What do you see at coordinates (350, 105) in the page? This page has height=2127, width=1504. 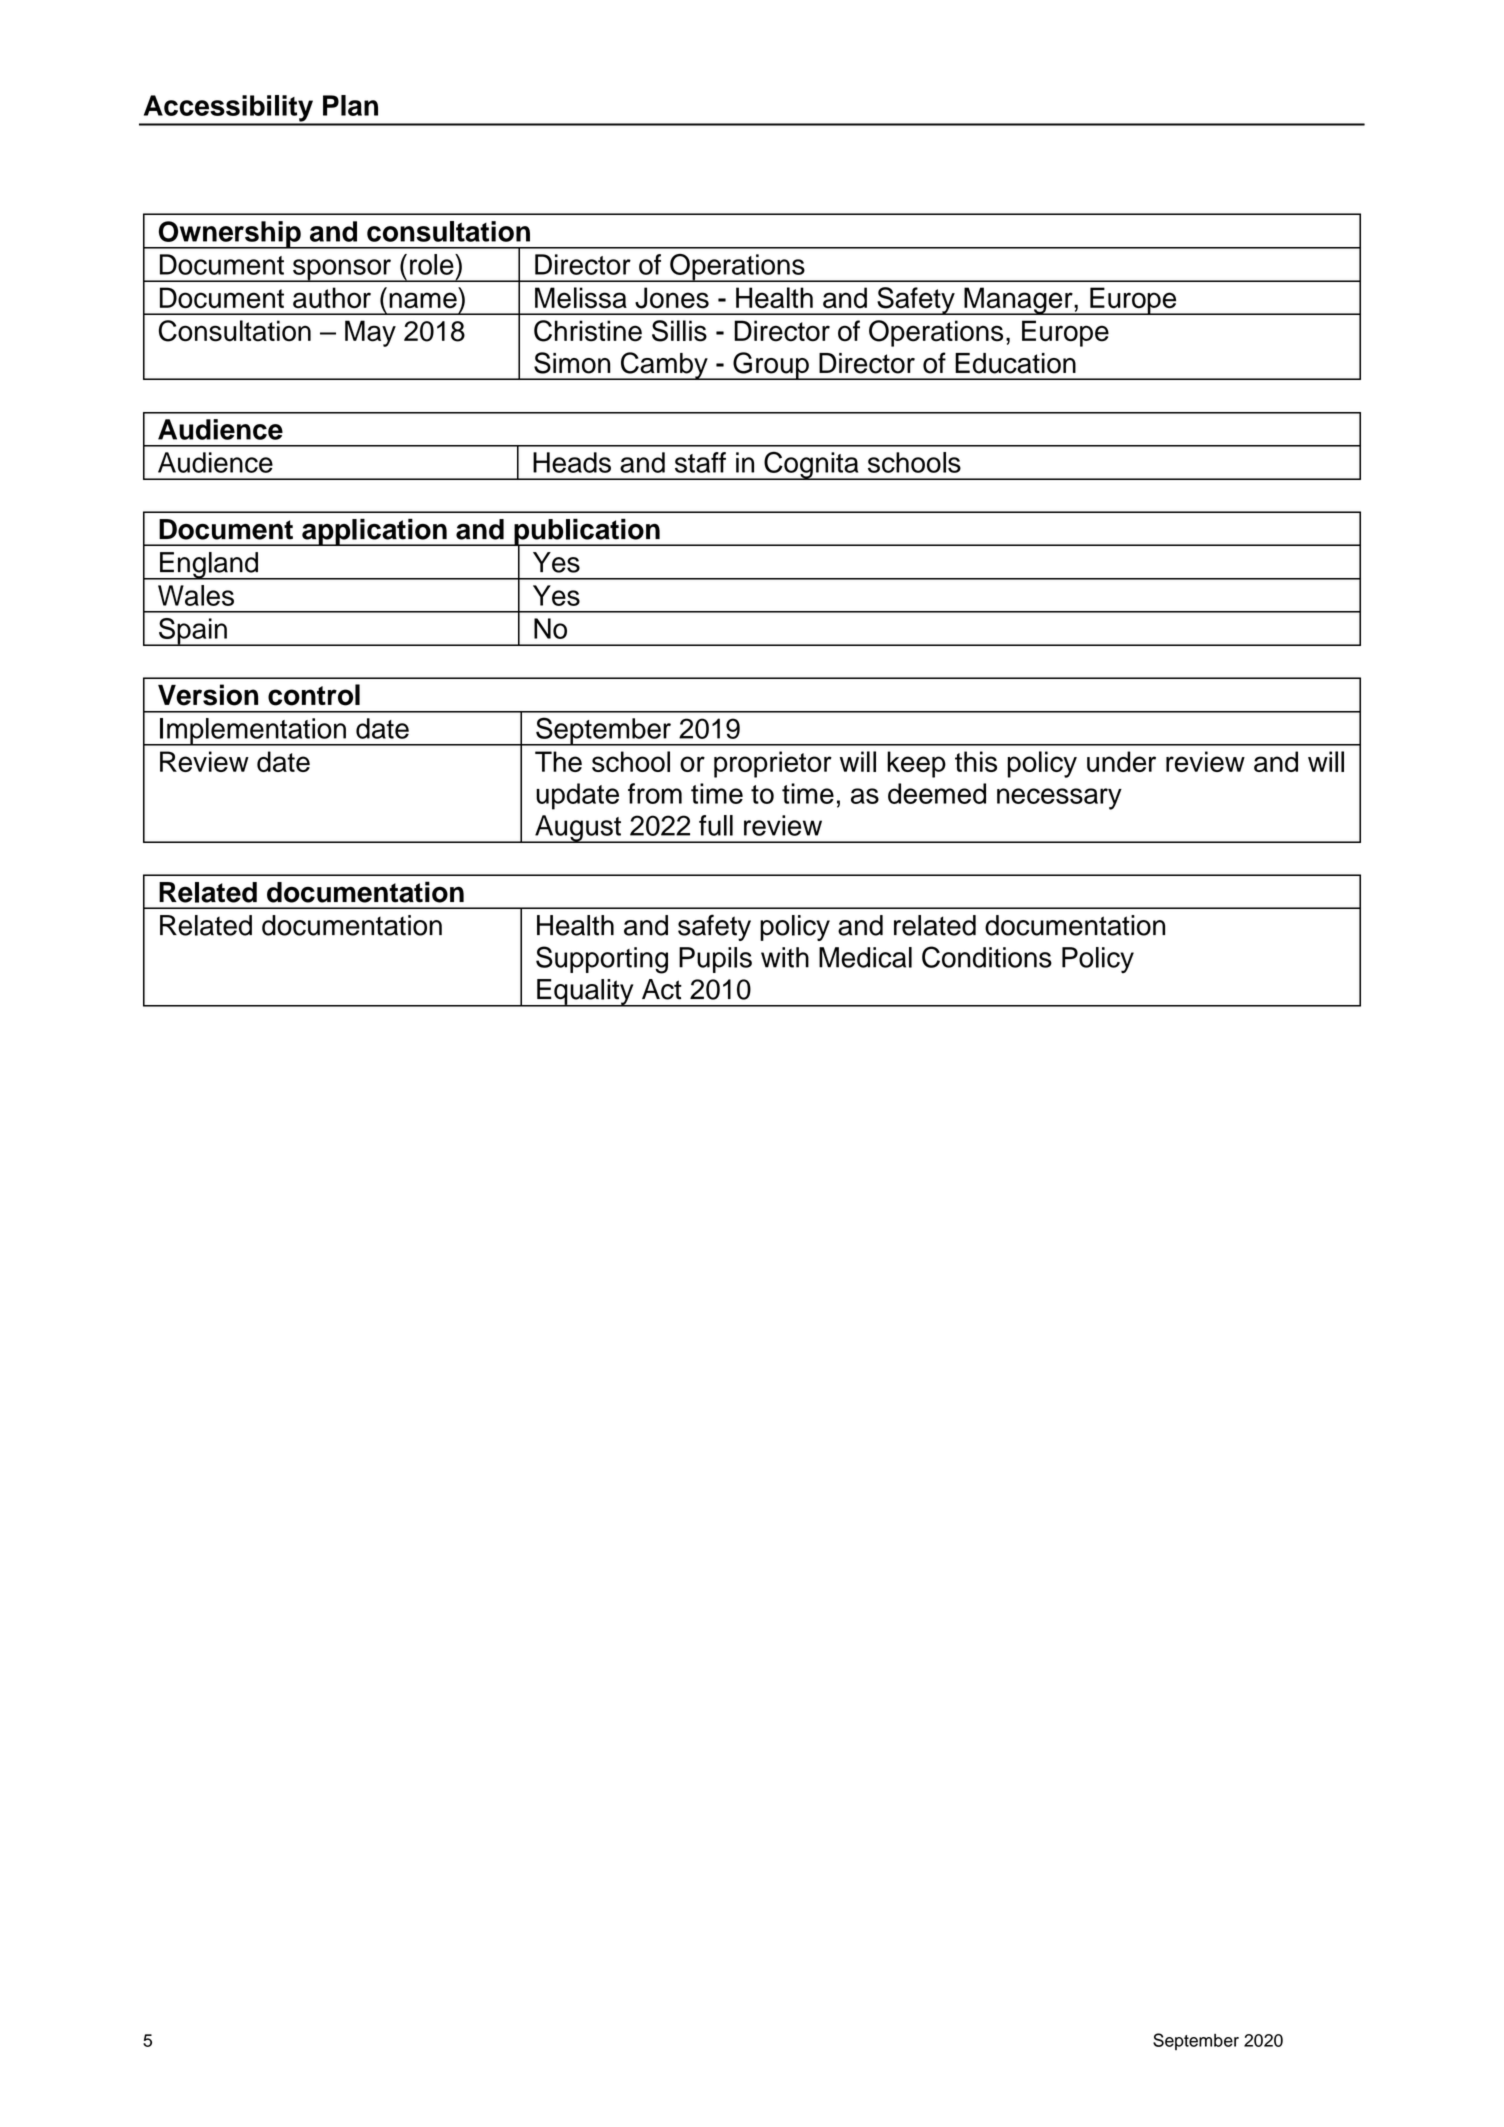 I see `Plan` at bounding box center [350, 105].
